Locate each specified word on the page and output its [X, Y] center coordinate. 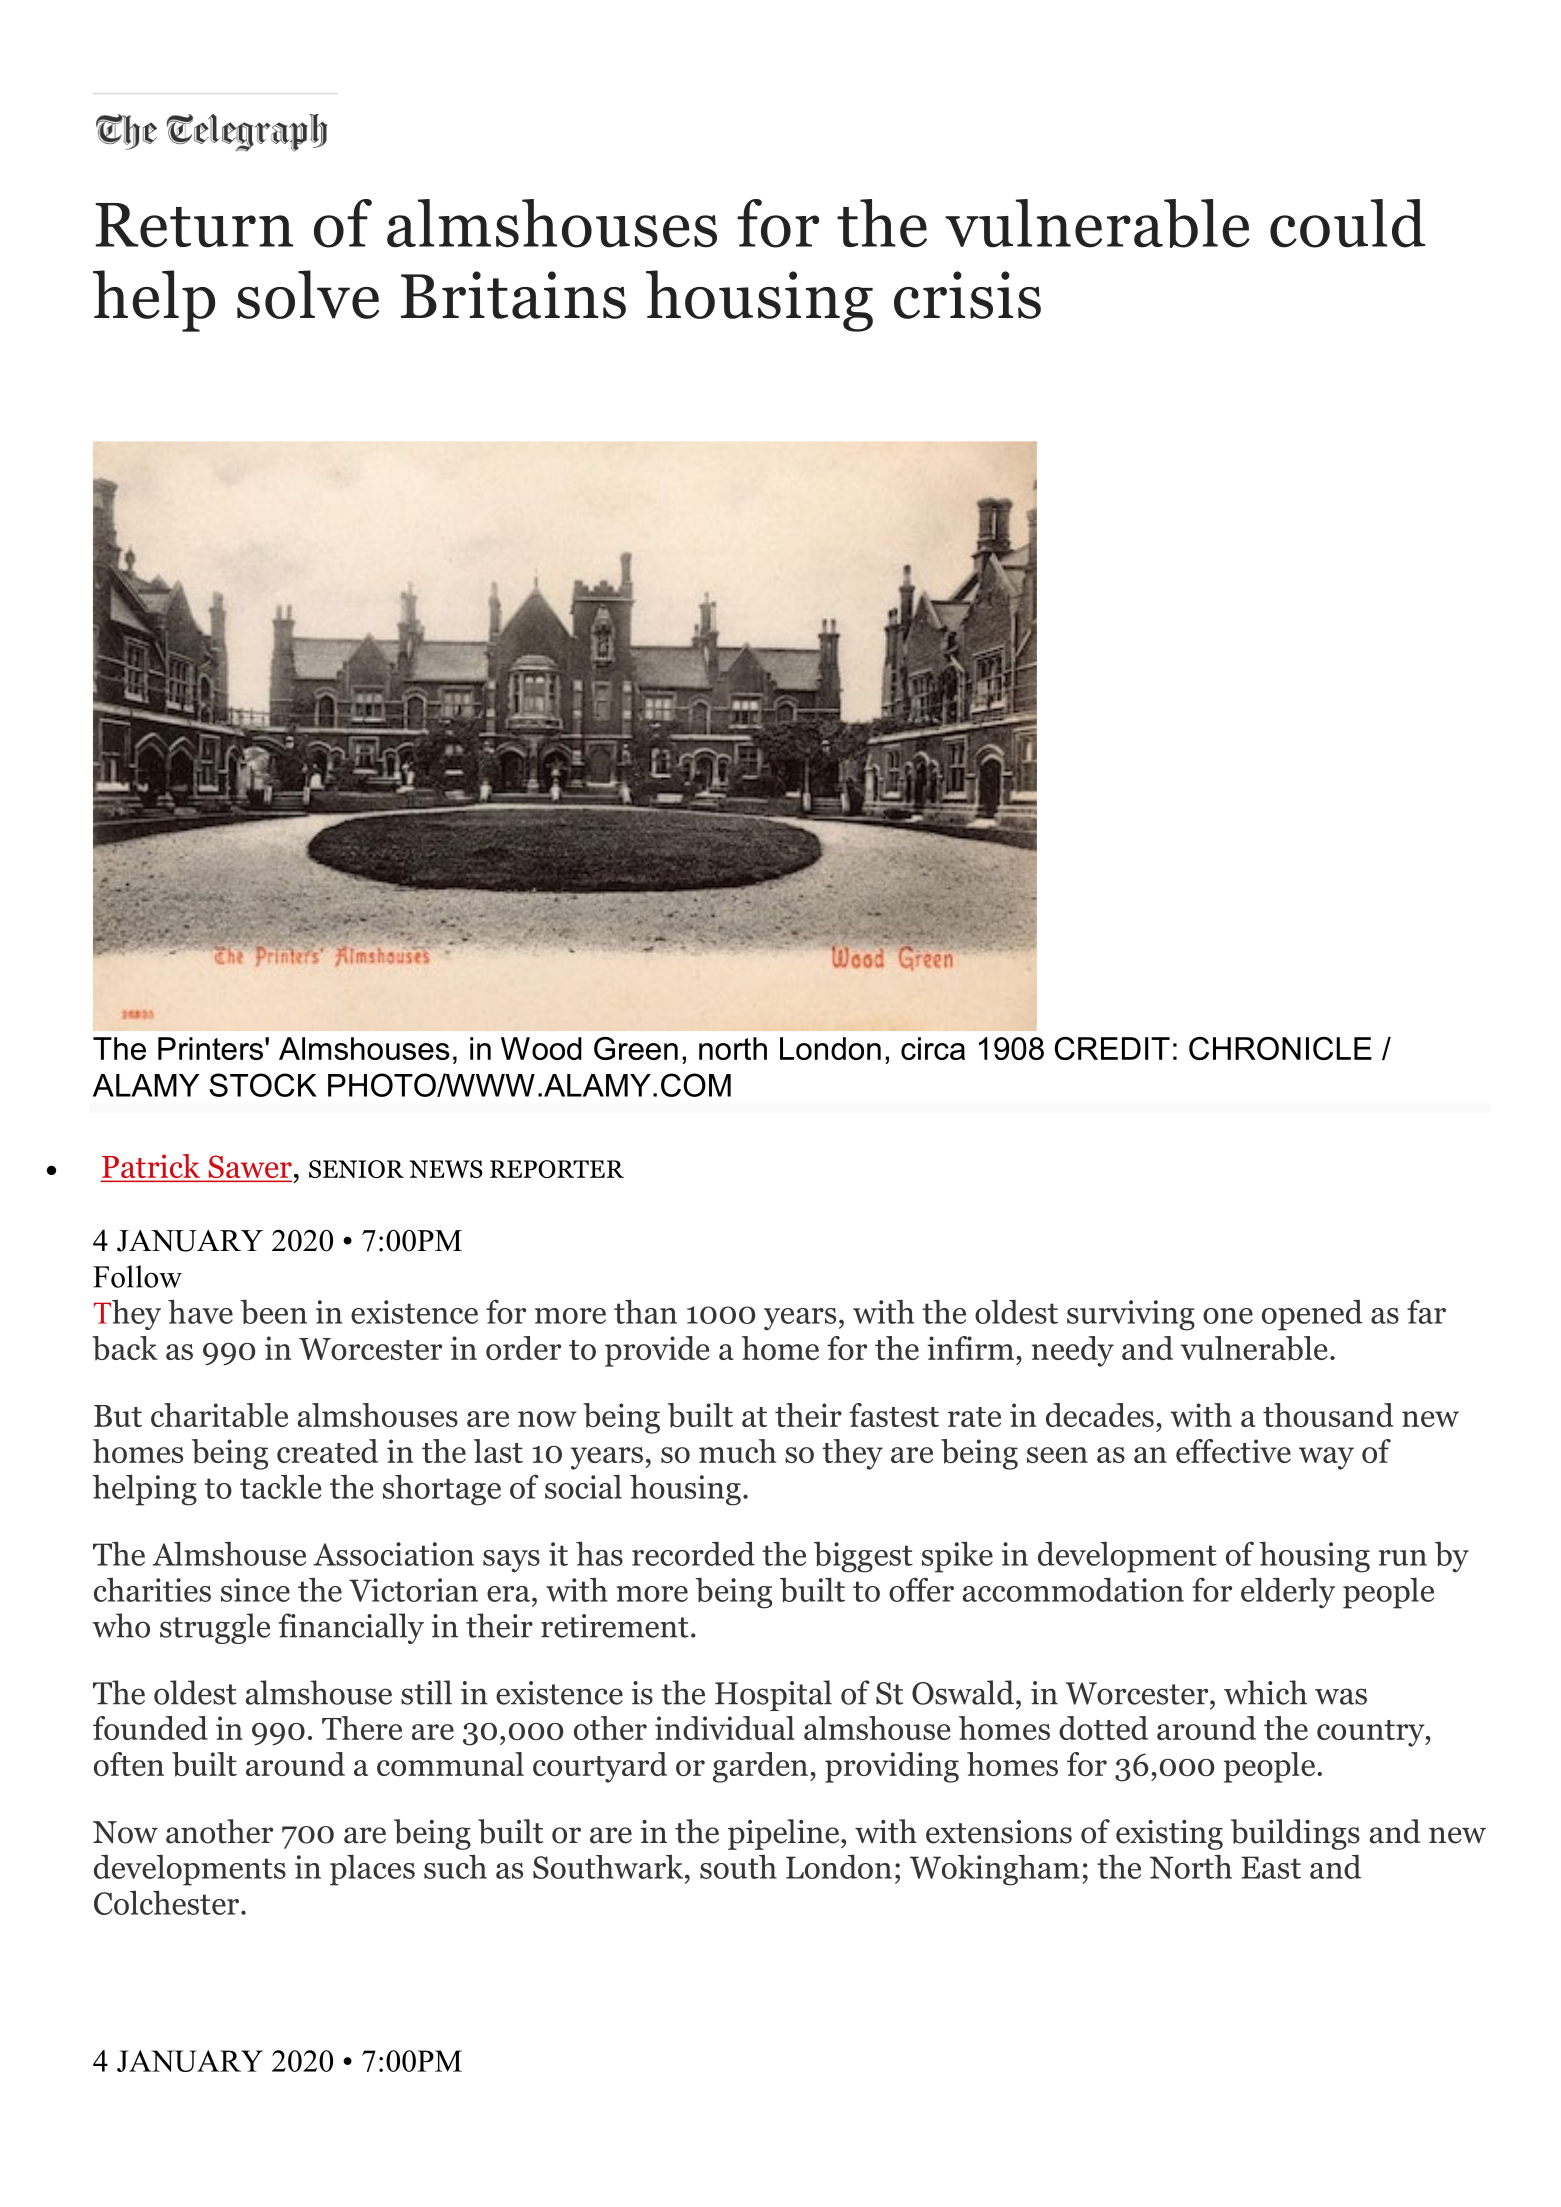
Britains [513, 295]
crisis [967, 295]
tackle [280, 1487]
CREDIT [1112, 1048]
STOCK [263, 1085]
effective [1233, 1451]
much [737, 1451]
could [1347, 223]
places [372, 1870]
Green [636, 1048]
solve [308, 294]
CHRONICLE [1280, 1048]
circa [933, 1048]
